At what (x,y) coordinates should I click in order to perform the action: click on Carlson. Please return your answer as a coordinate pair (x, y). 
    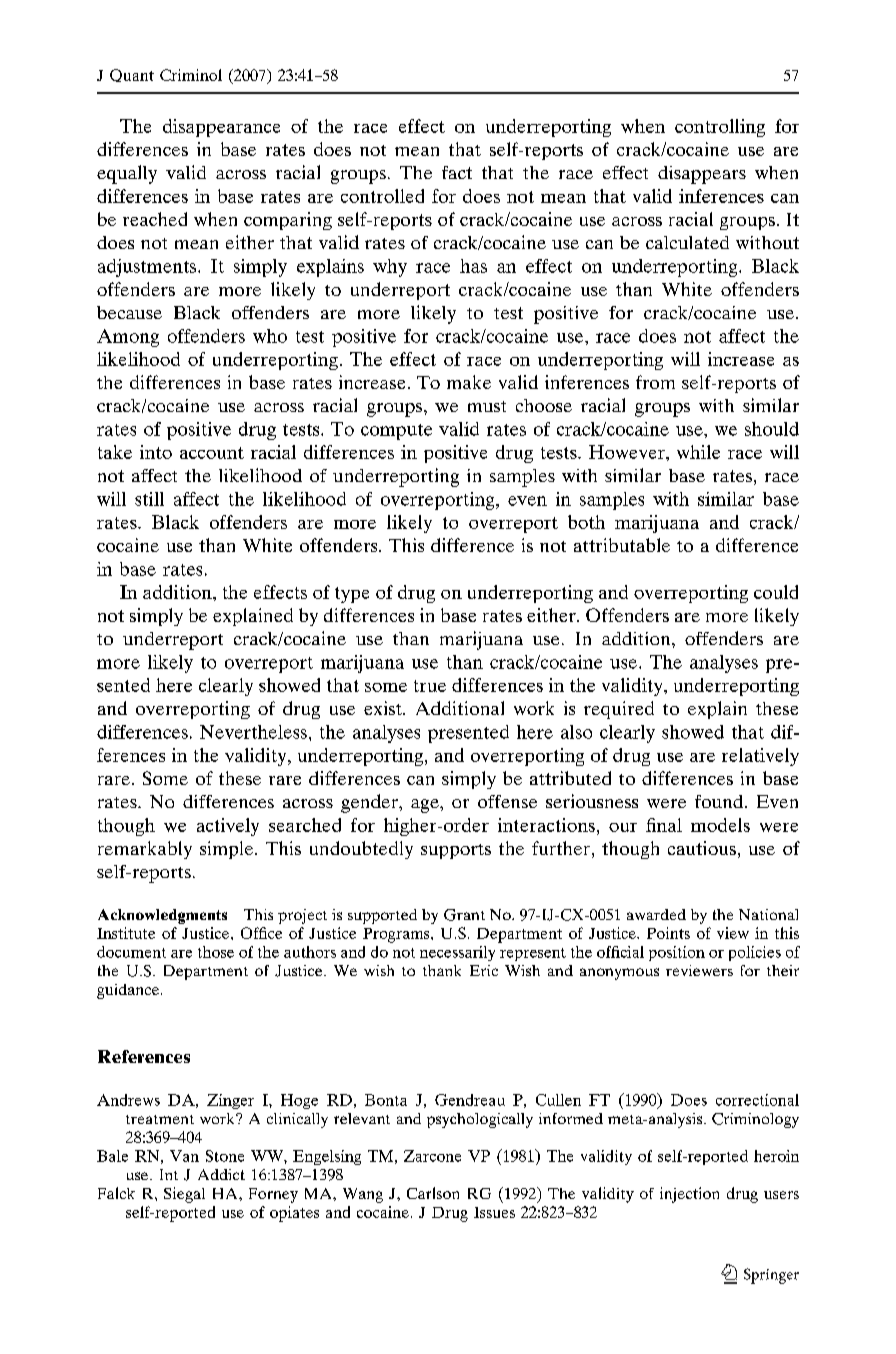
    Looking at the image, I should click on (433, 1193).
